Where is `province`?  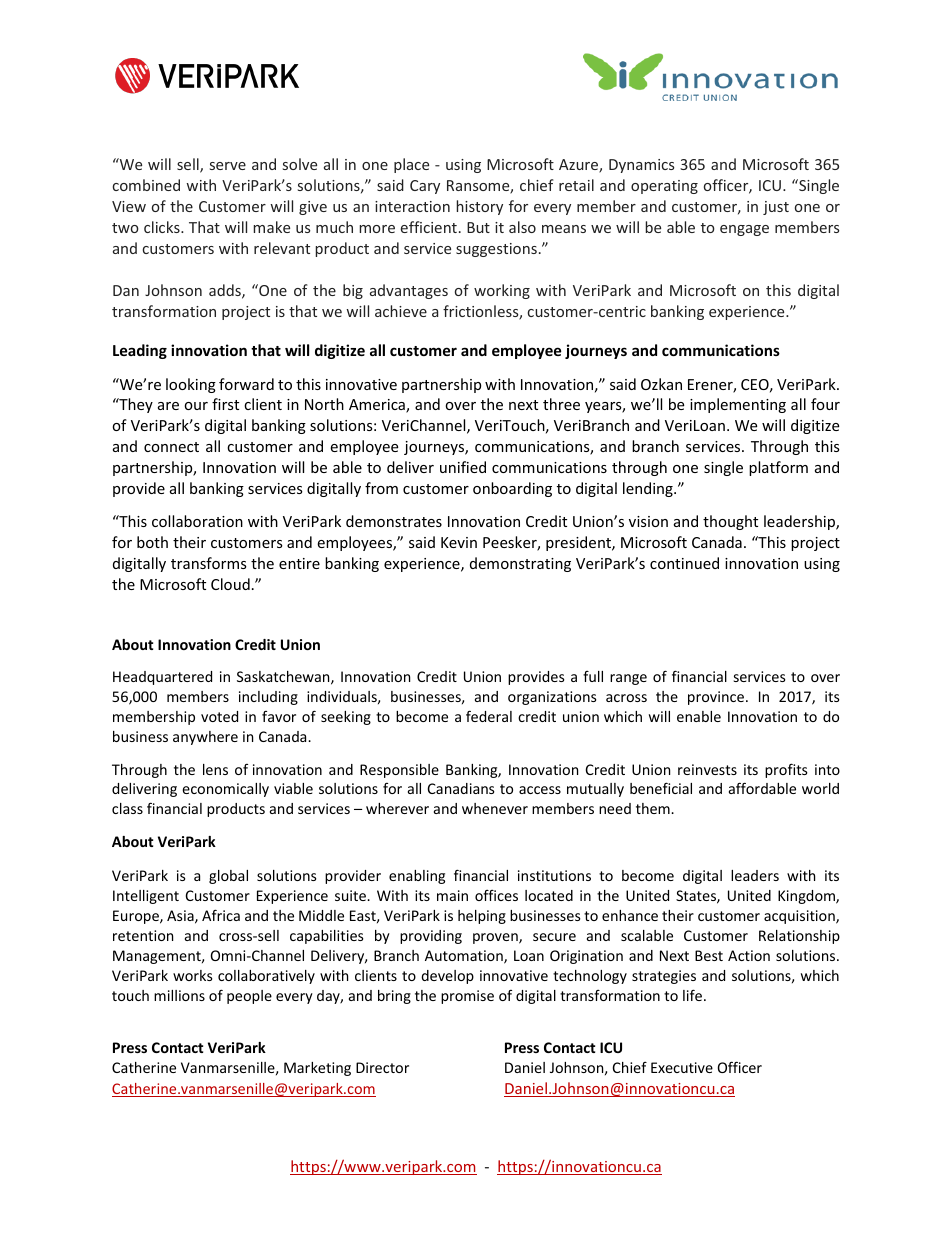 province is located at coordinates (716, 698).
